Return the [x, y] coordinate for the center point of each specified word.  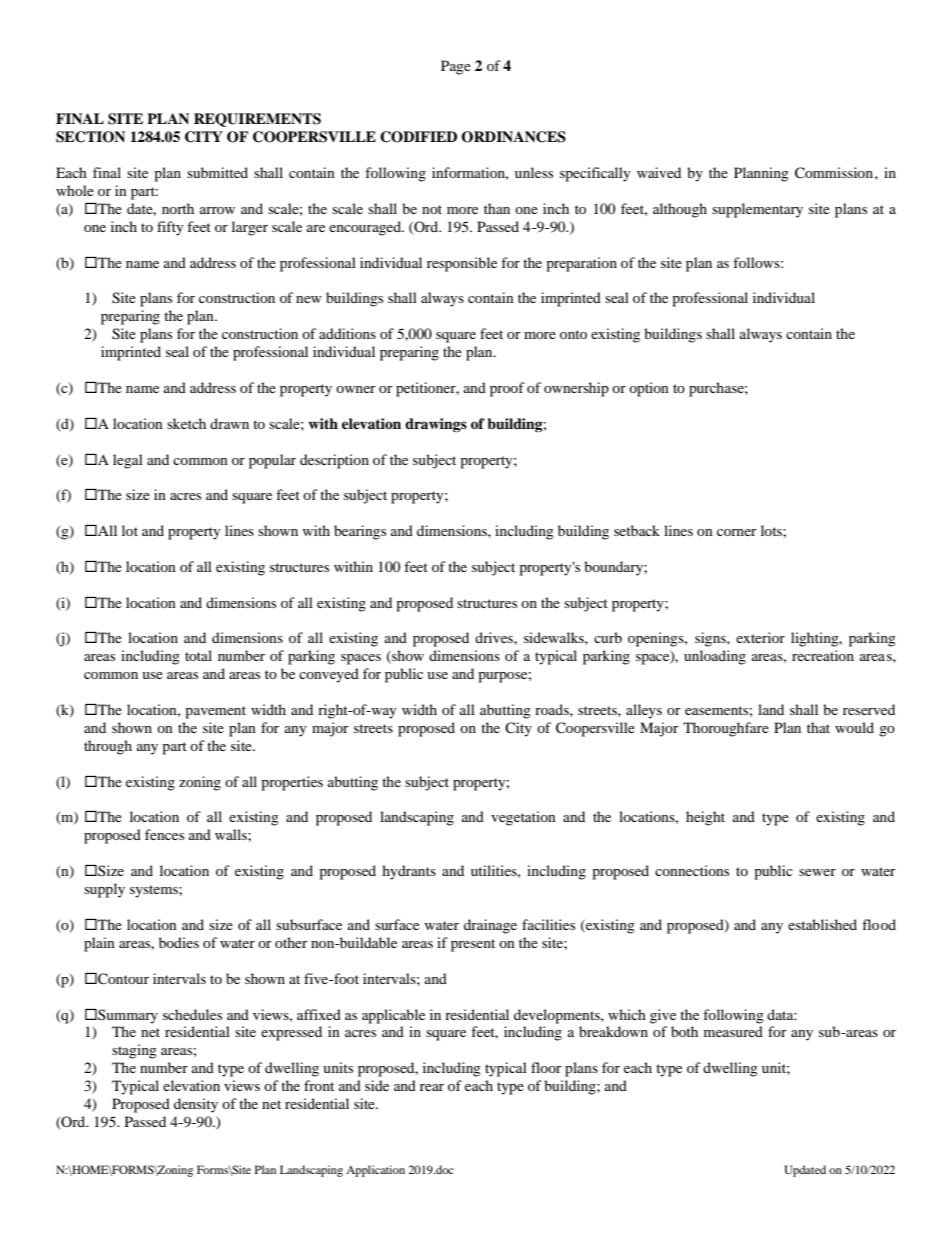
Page [456, 67]
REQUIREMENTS [257, 120]
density [196, 1105]
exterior [760, 637]
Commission [834, 173]
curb [608, 637]
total [198, 655]
